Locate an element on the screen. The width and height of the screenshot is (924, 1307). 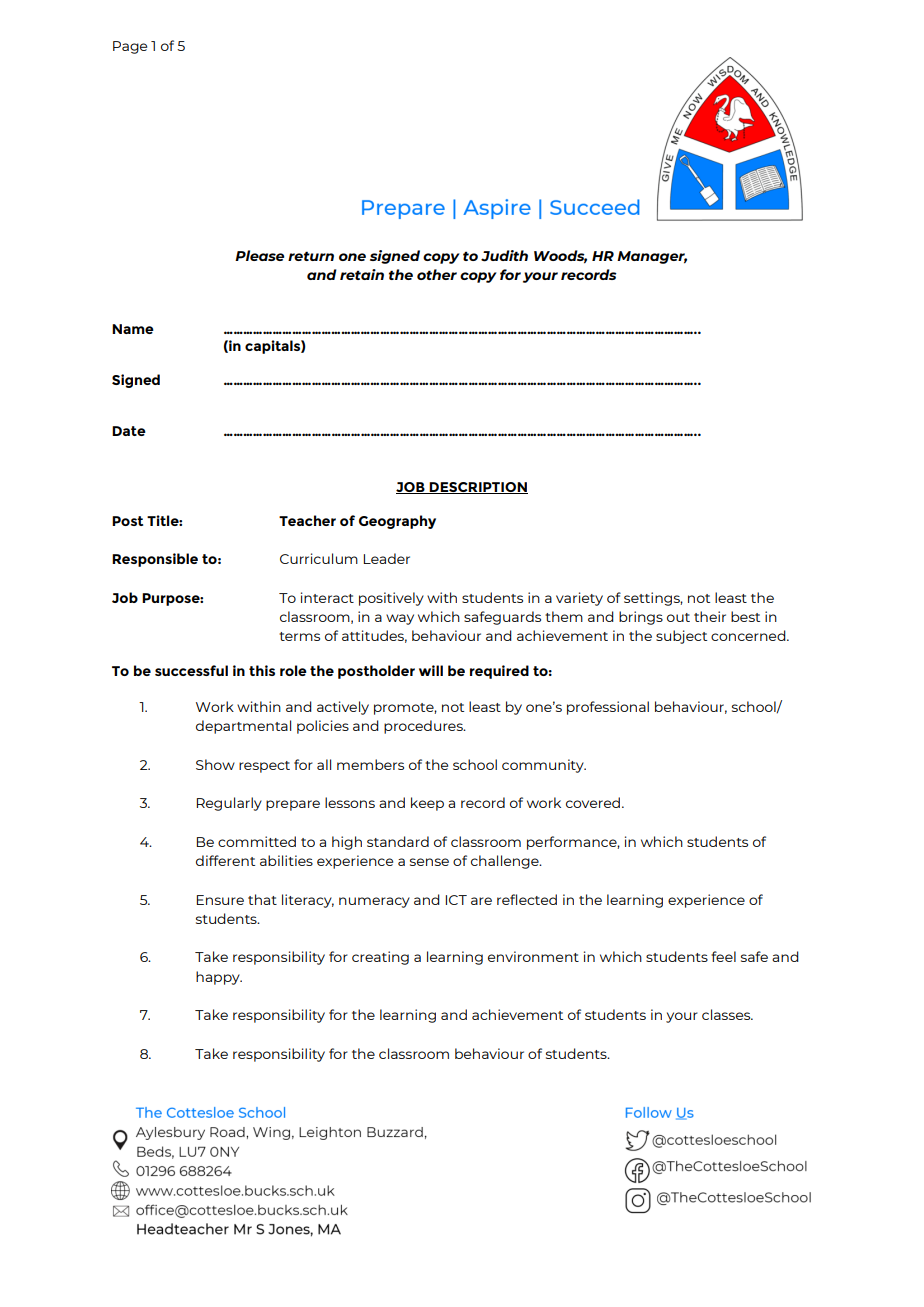
other is located at coordinates (437, 274).
